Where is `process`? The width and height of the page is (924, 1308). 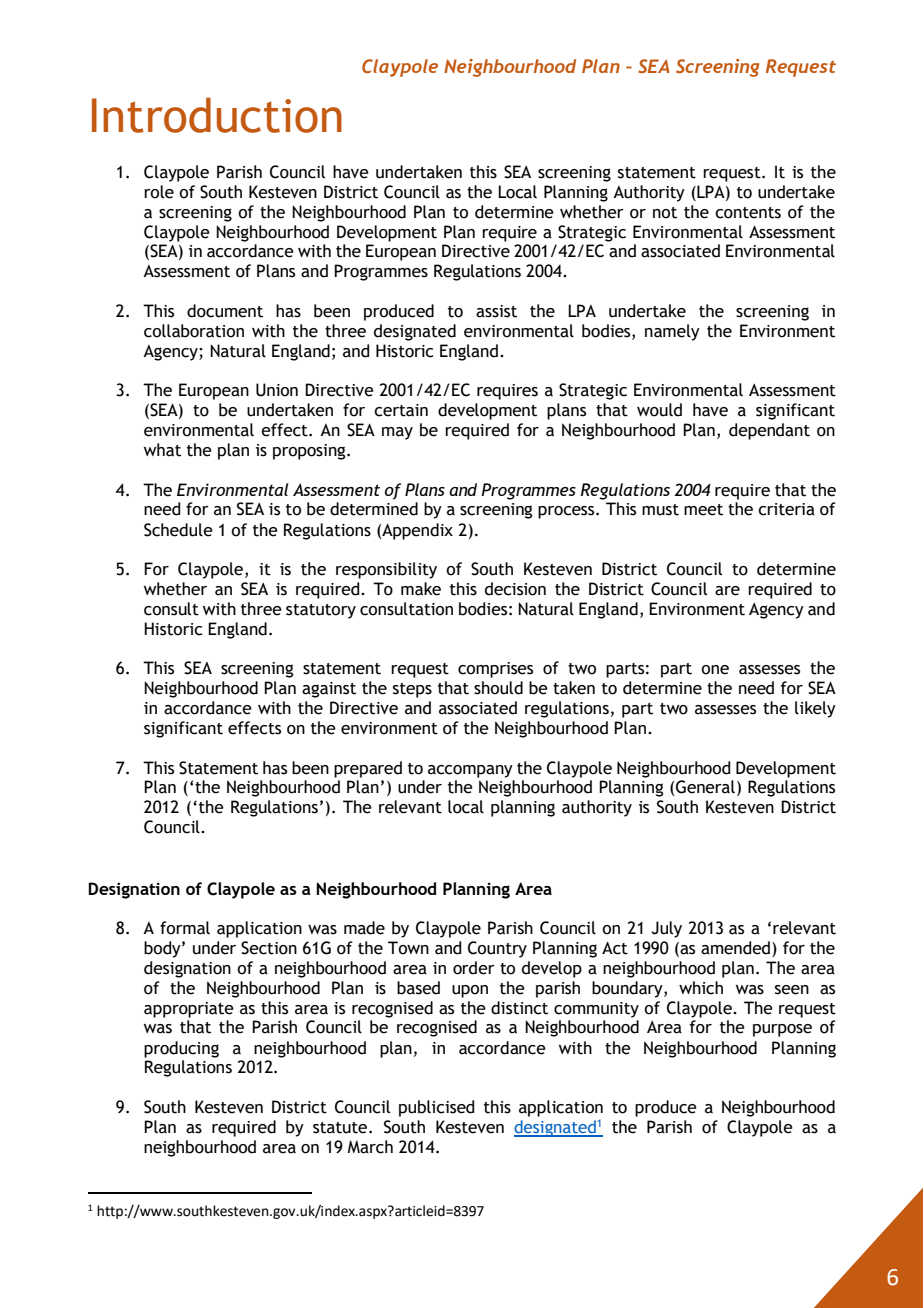 process is located at coordinates (567, 512).
